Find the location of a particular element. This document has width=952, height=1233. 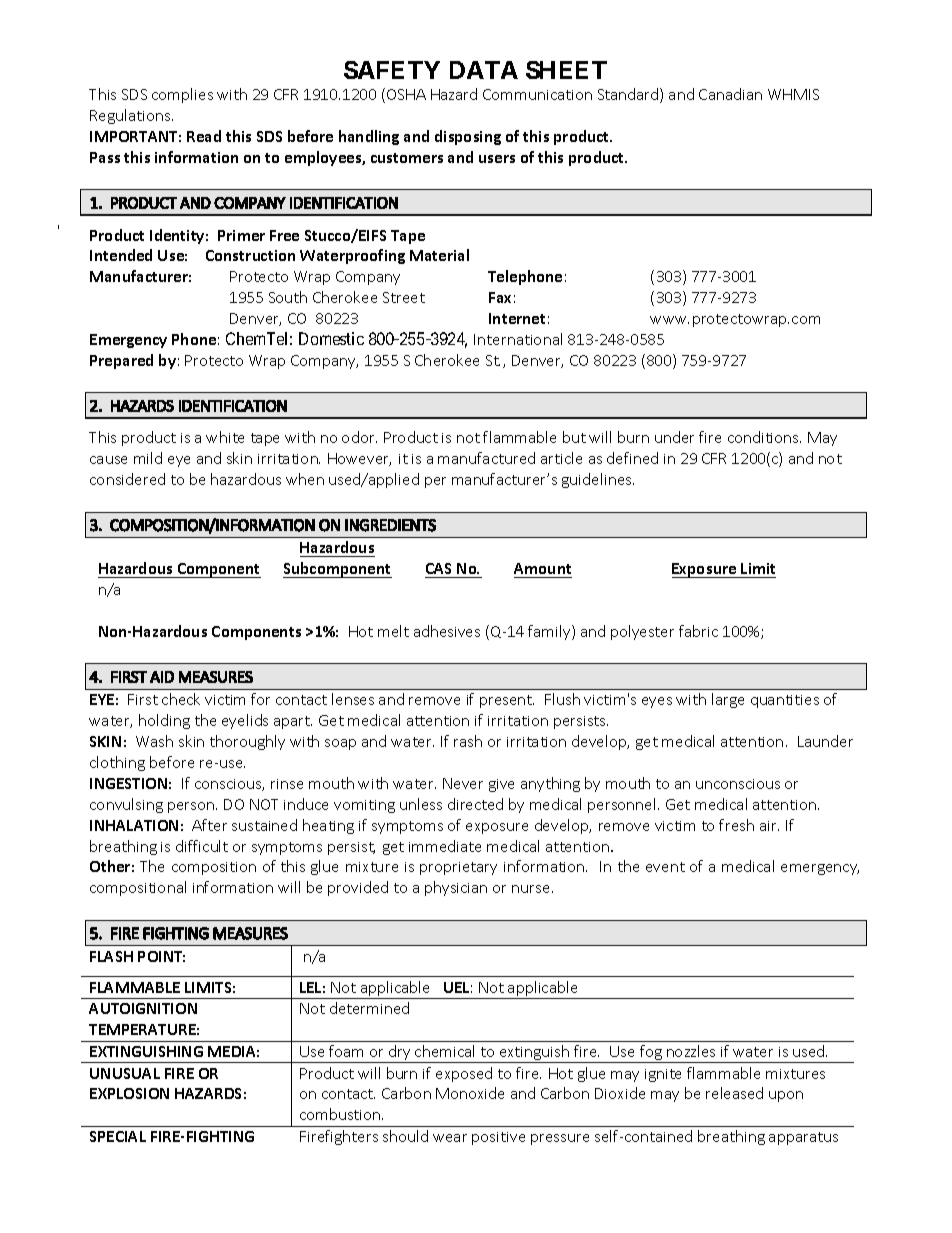

difficult is located at coordinates (202, 846).
